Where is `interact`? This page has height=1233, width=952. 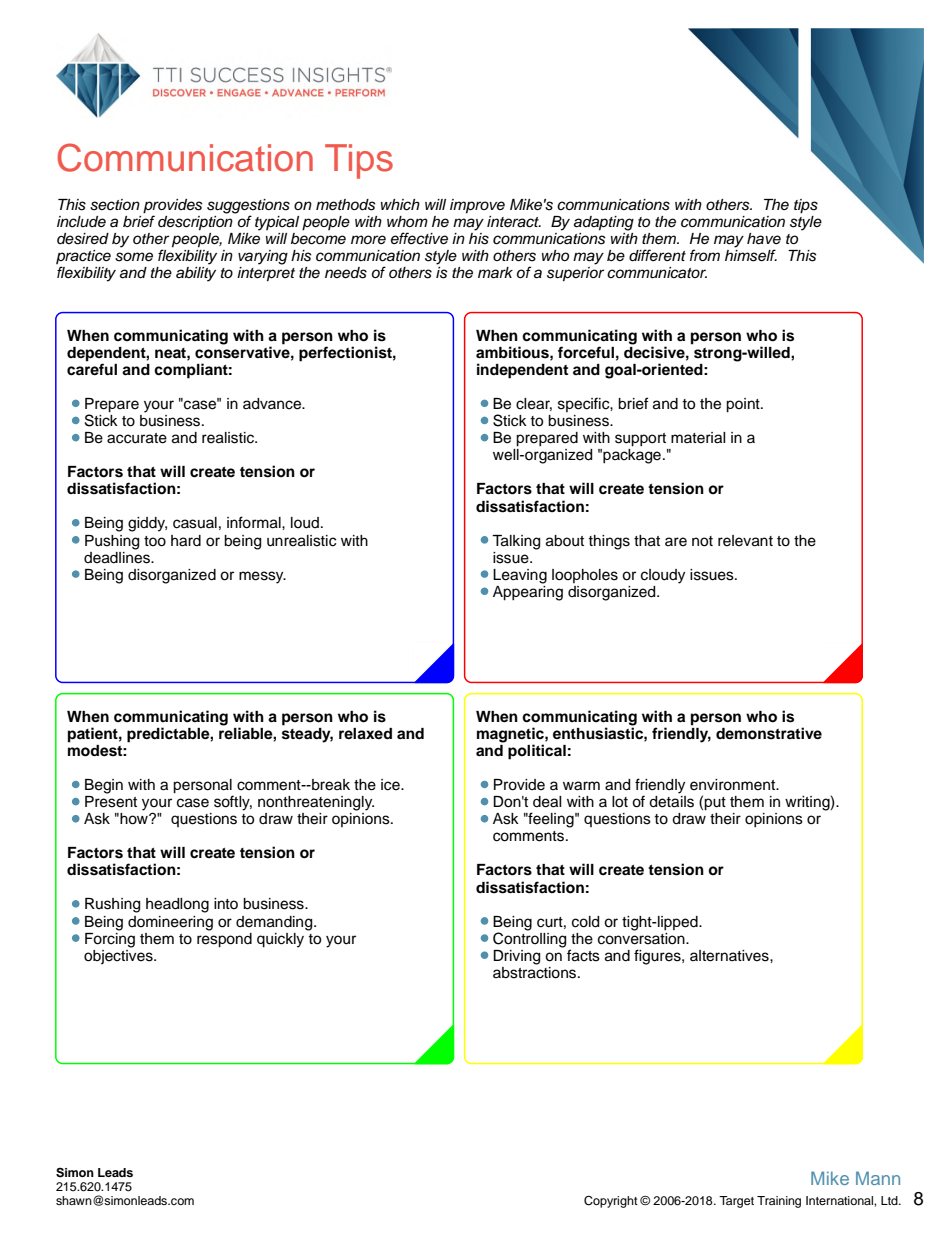
interact is located at coordinates (514, 222).
